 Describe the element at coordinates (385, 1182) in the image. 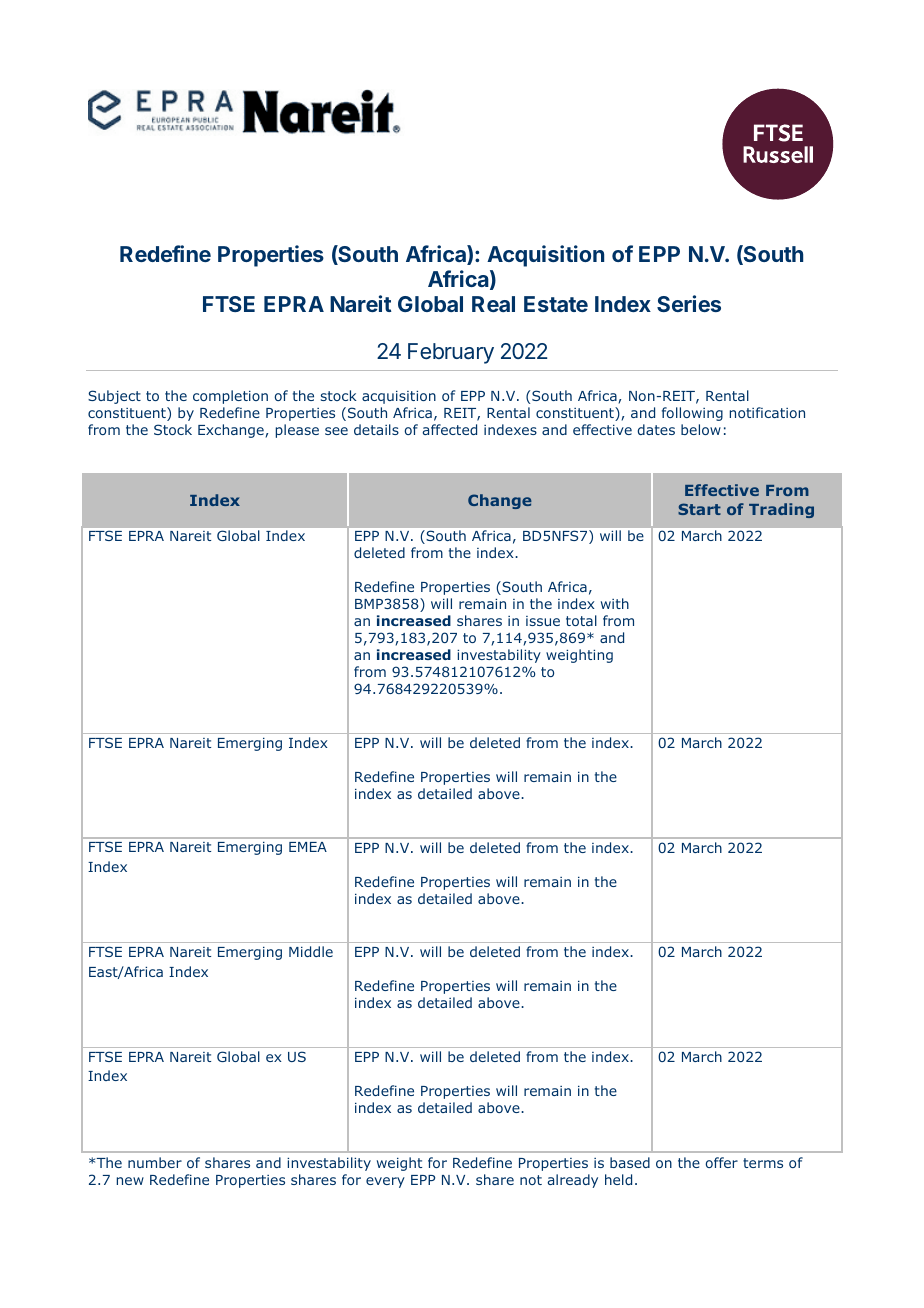

I see `every` at that location.
